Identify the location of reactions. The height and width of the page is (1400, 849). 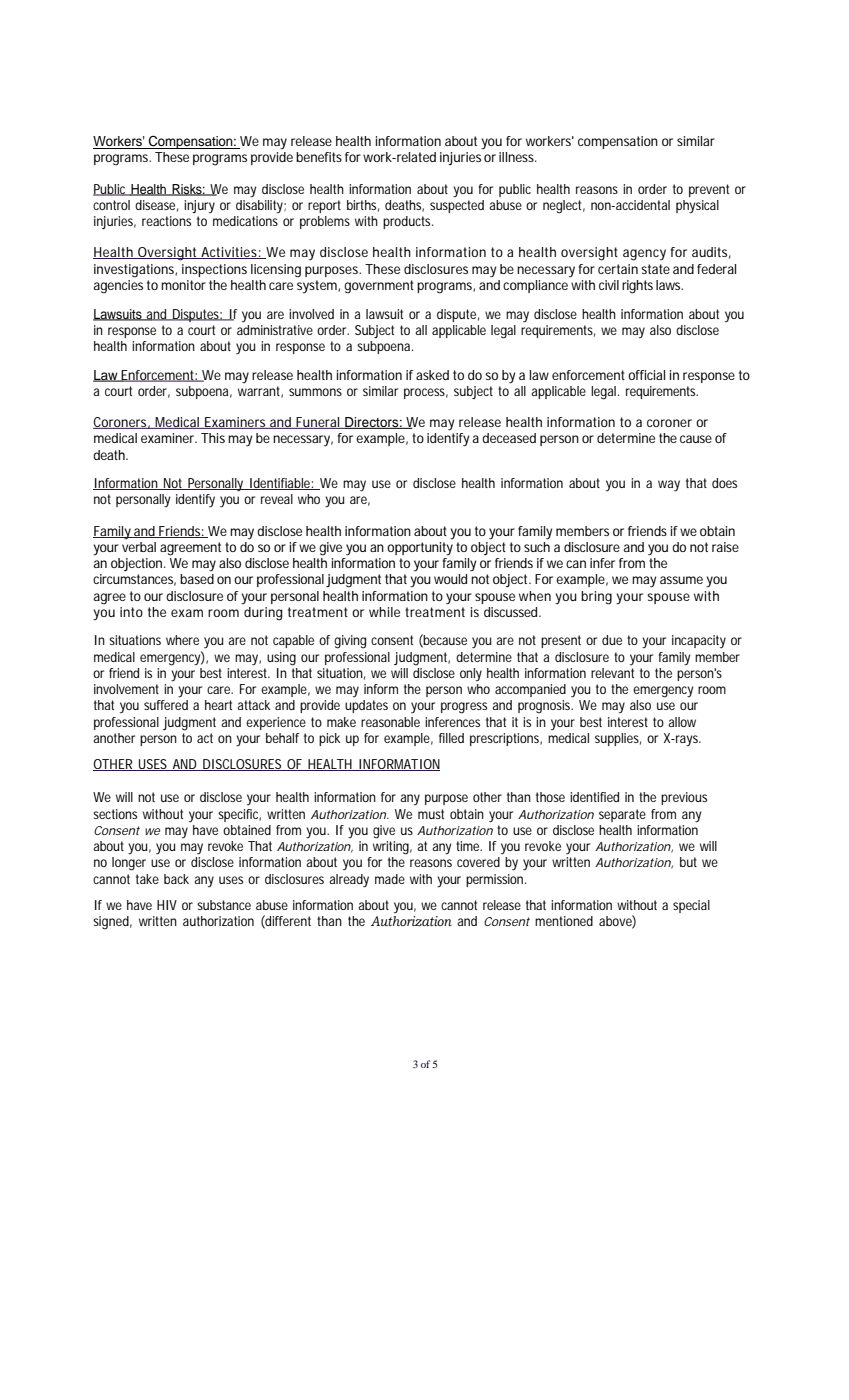
(166, 221).
